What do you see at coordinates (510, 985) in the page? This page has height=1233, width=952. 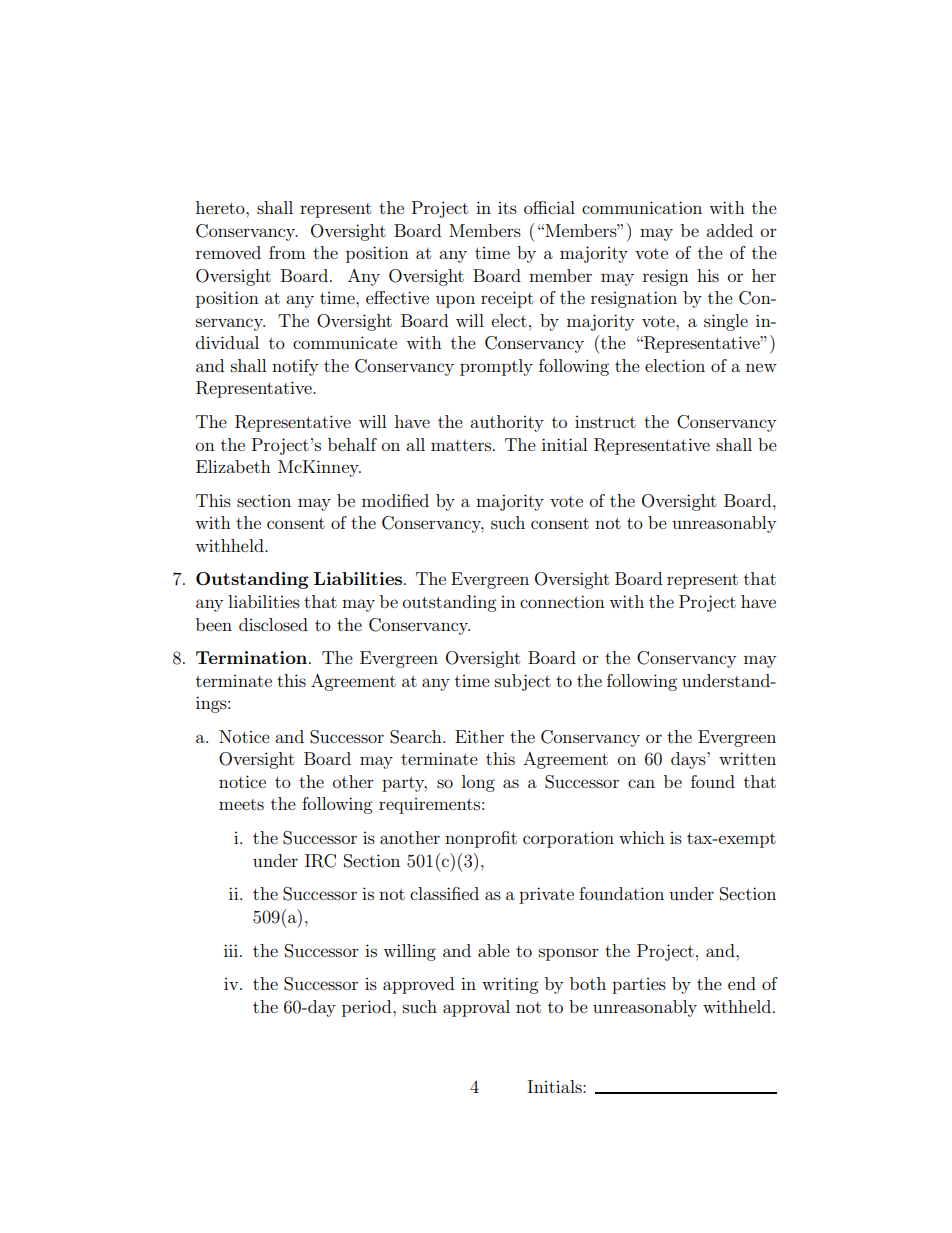 I see `writing` at bounding box center [510, 985].
